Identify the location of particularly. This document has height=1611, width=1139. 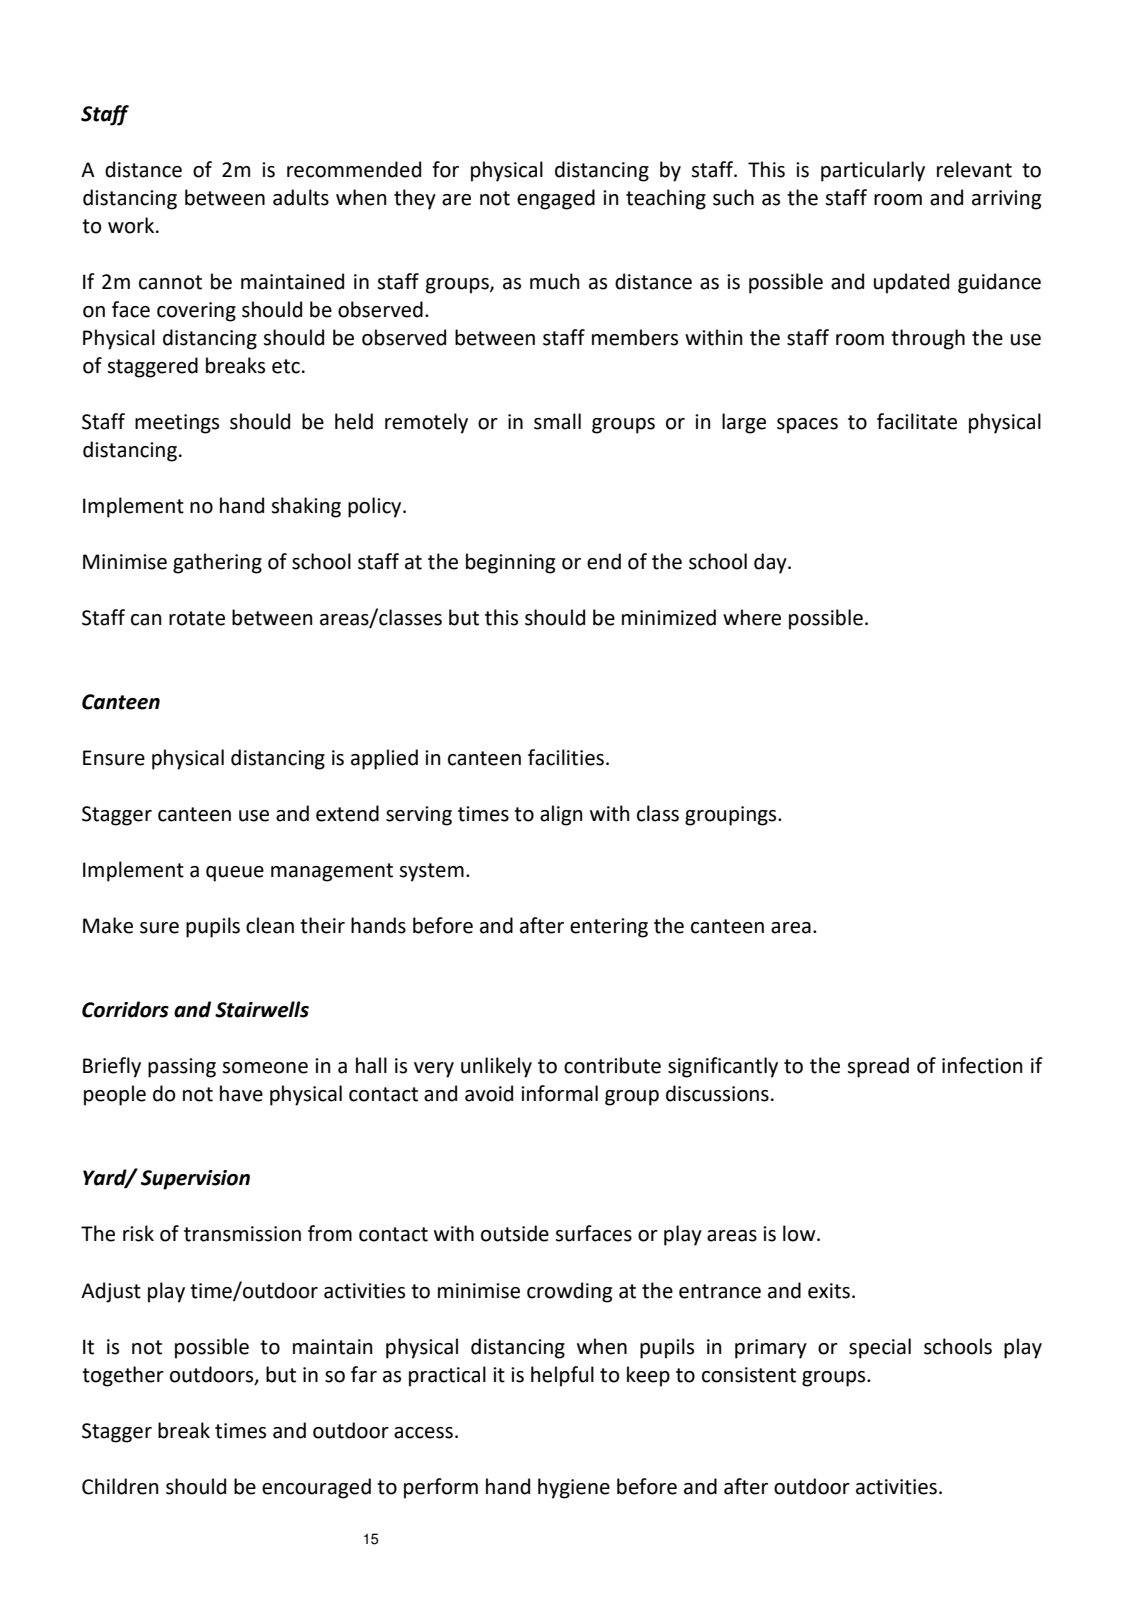
(873, 171).
